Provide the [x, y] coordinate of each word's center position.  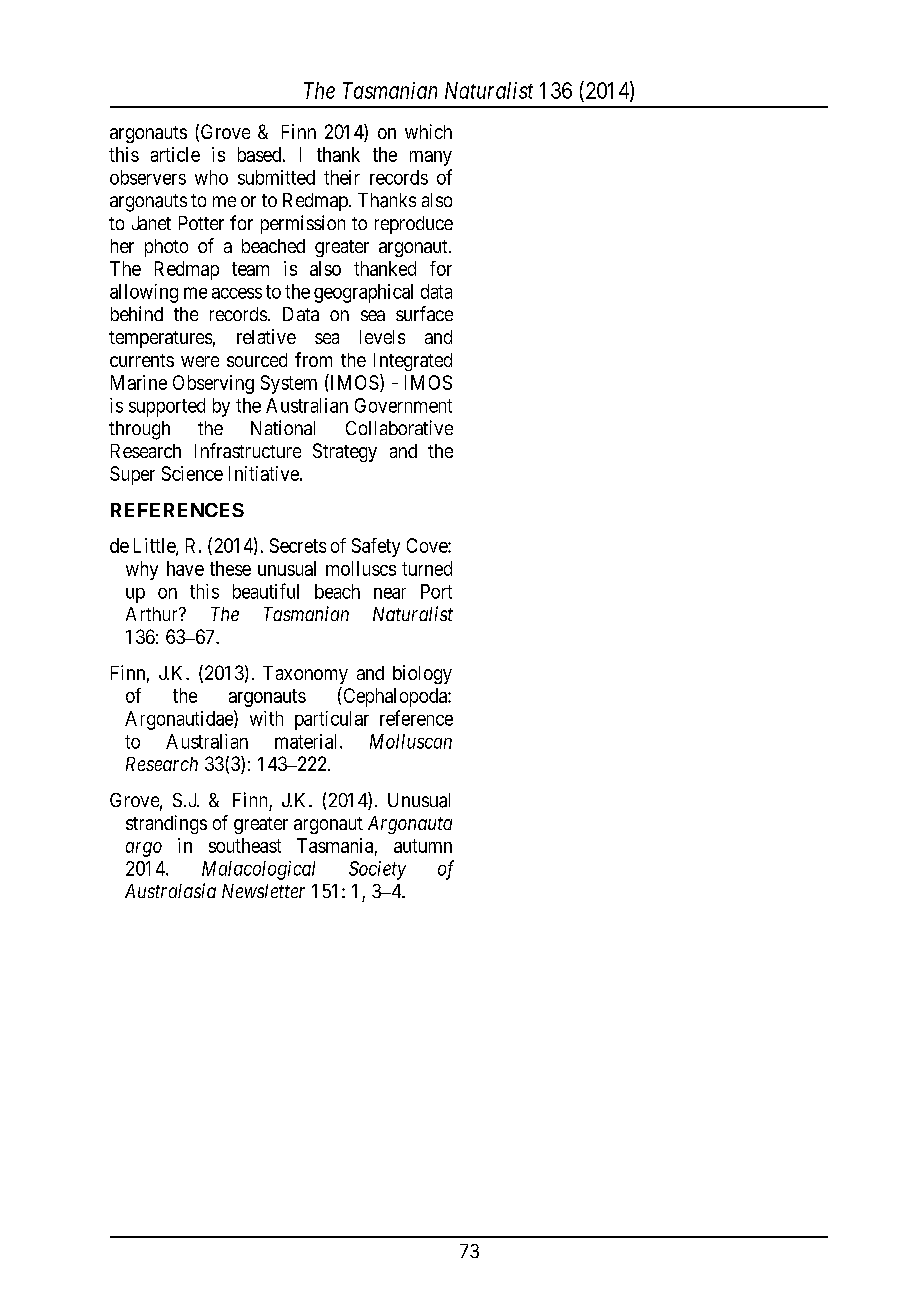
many [431, 158]
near [390, 593]
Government [403, 405]
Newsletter [263, 891]
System [289, 384]
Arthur [153, 614]
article [175, 154]
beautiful [266, 591]
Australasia [170, 890]
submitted [276, 177]
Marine [139, 382]
